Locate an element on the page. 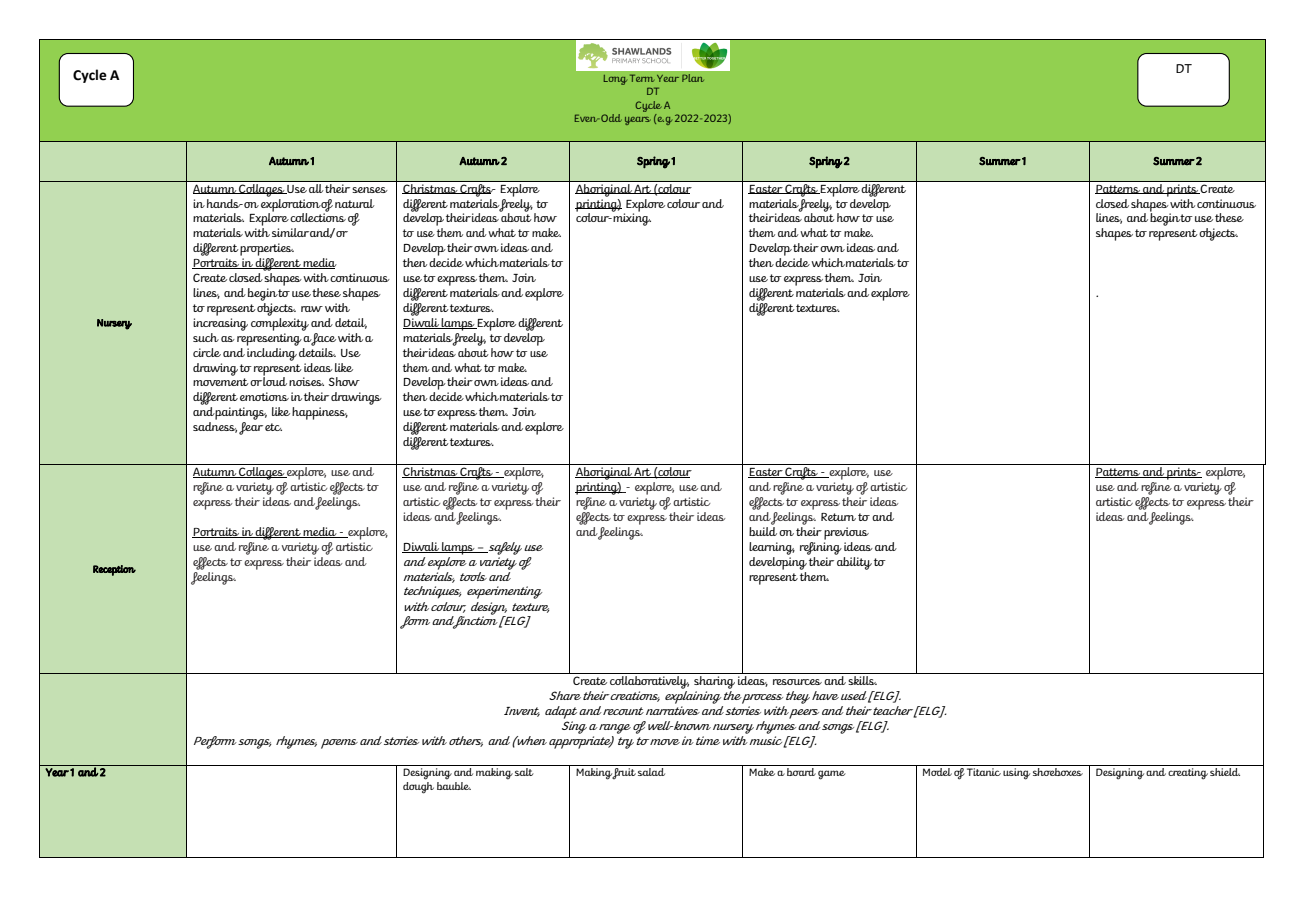 This page has height=924, width=1308. dough is located at coordinates (418, 786).
